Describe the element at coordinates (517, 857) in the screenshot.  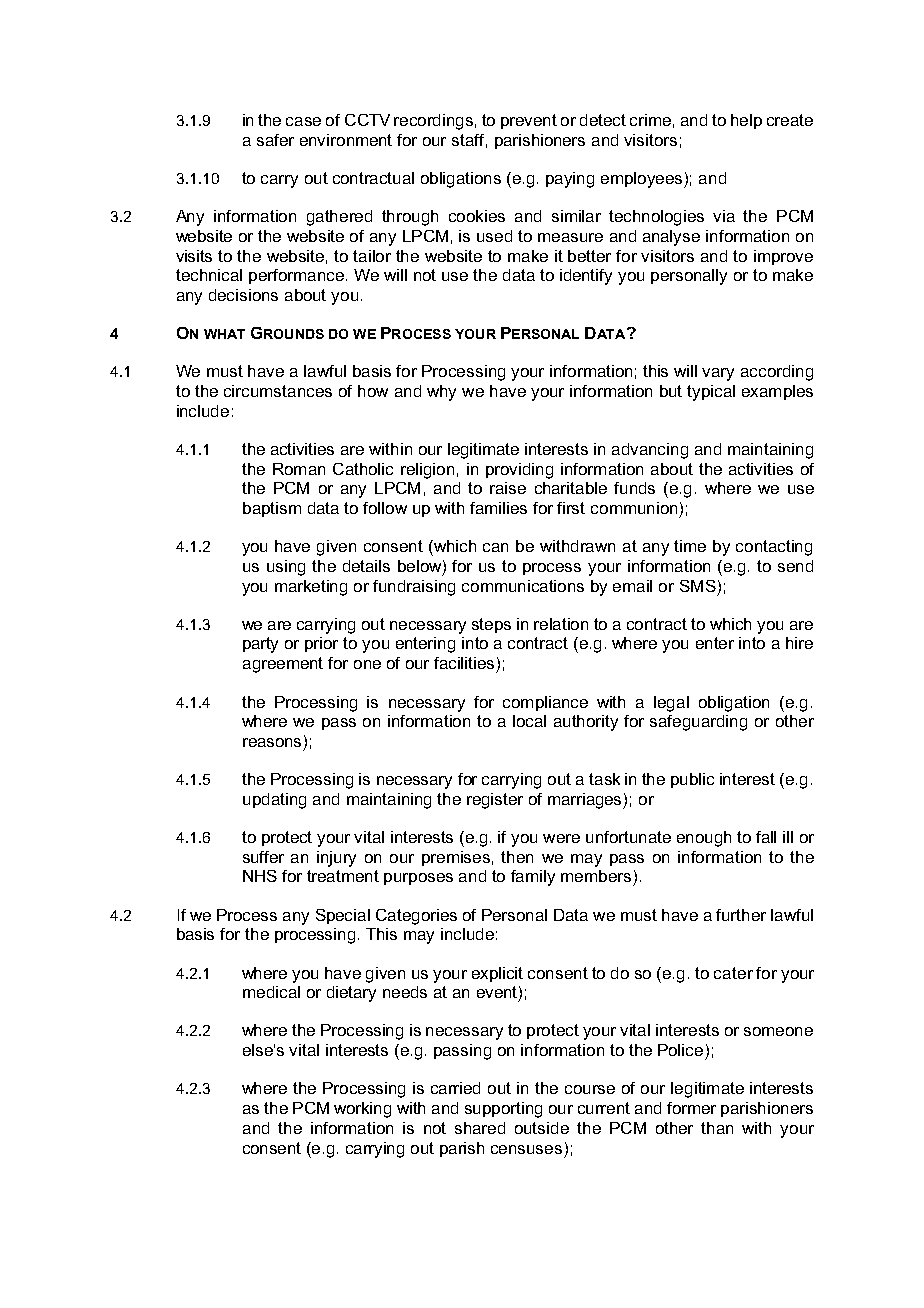
I see `then` at that location.
